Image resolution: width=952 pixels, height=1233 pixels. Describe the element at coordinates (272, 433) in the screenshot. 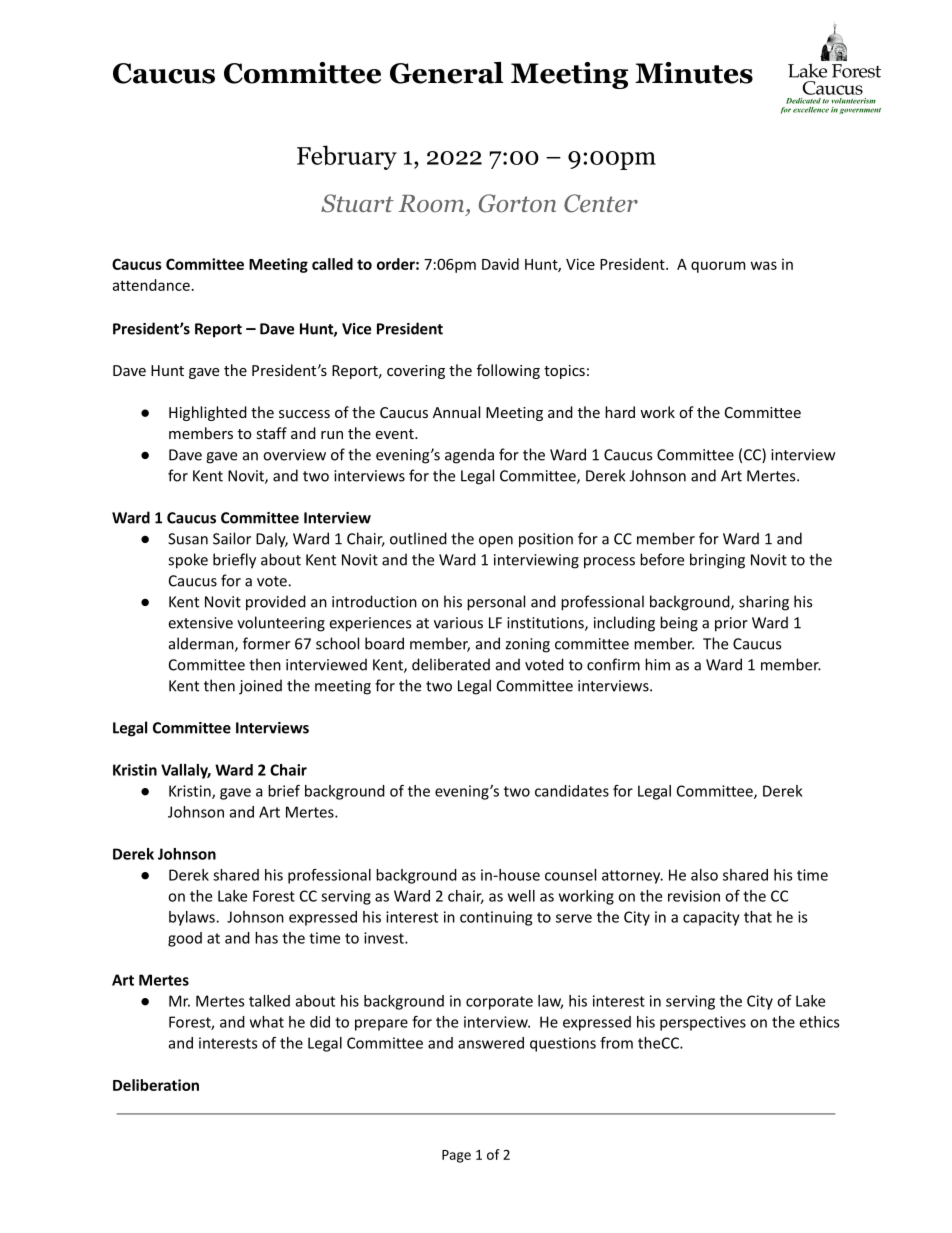

I see `staff` at that location.
